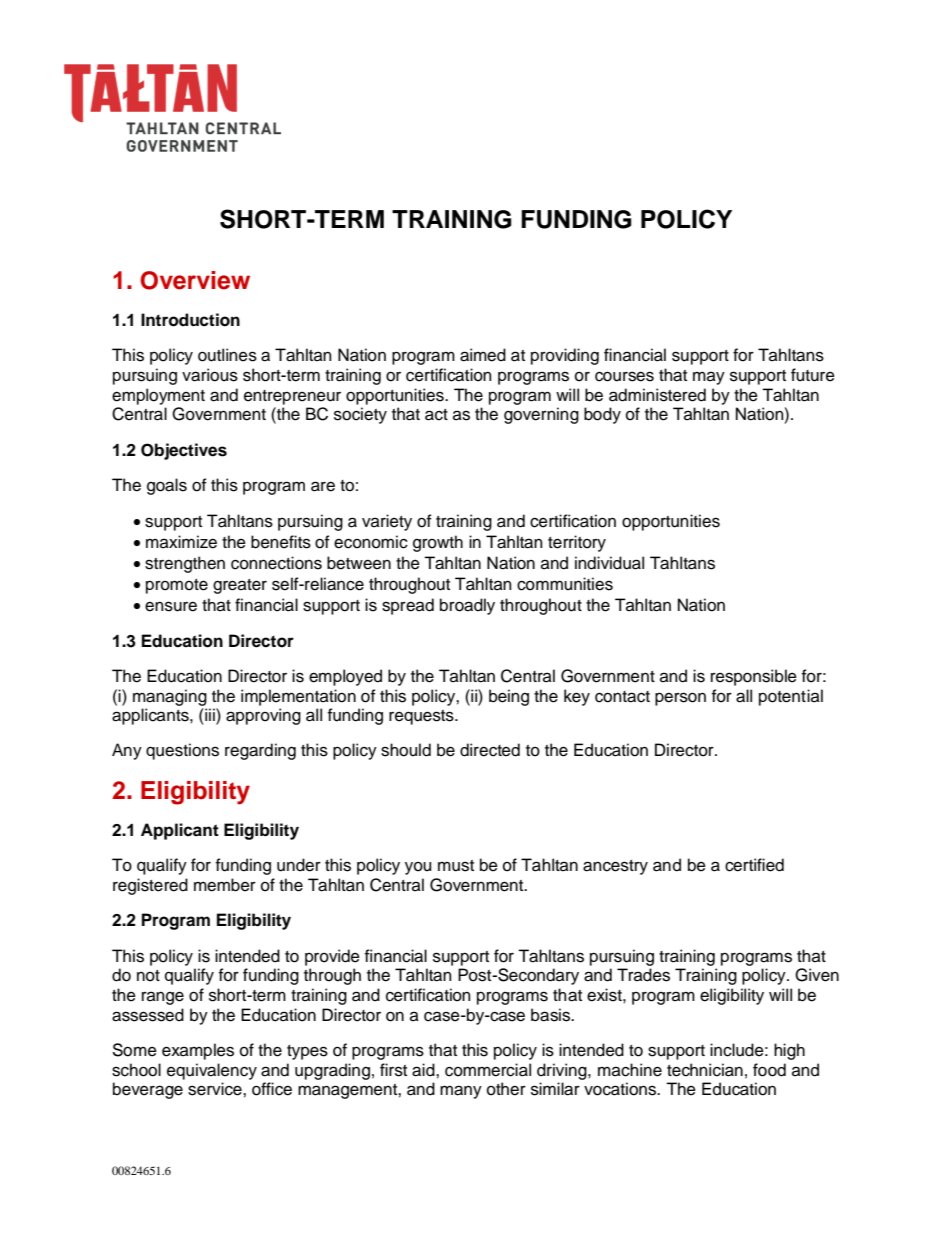 This screenshot has height=1233, width=952. Describe the element at coordinates (190, 320) in the screenshot. I see `Introduction` at that location.
